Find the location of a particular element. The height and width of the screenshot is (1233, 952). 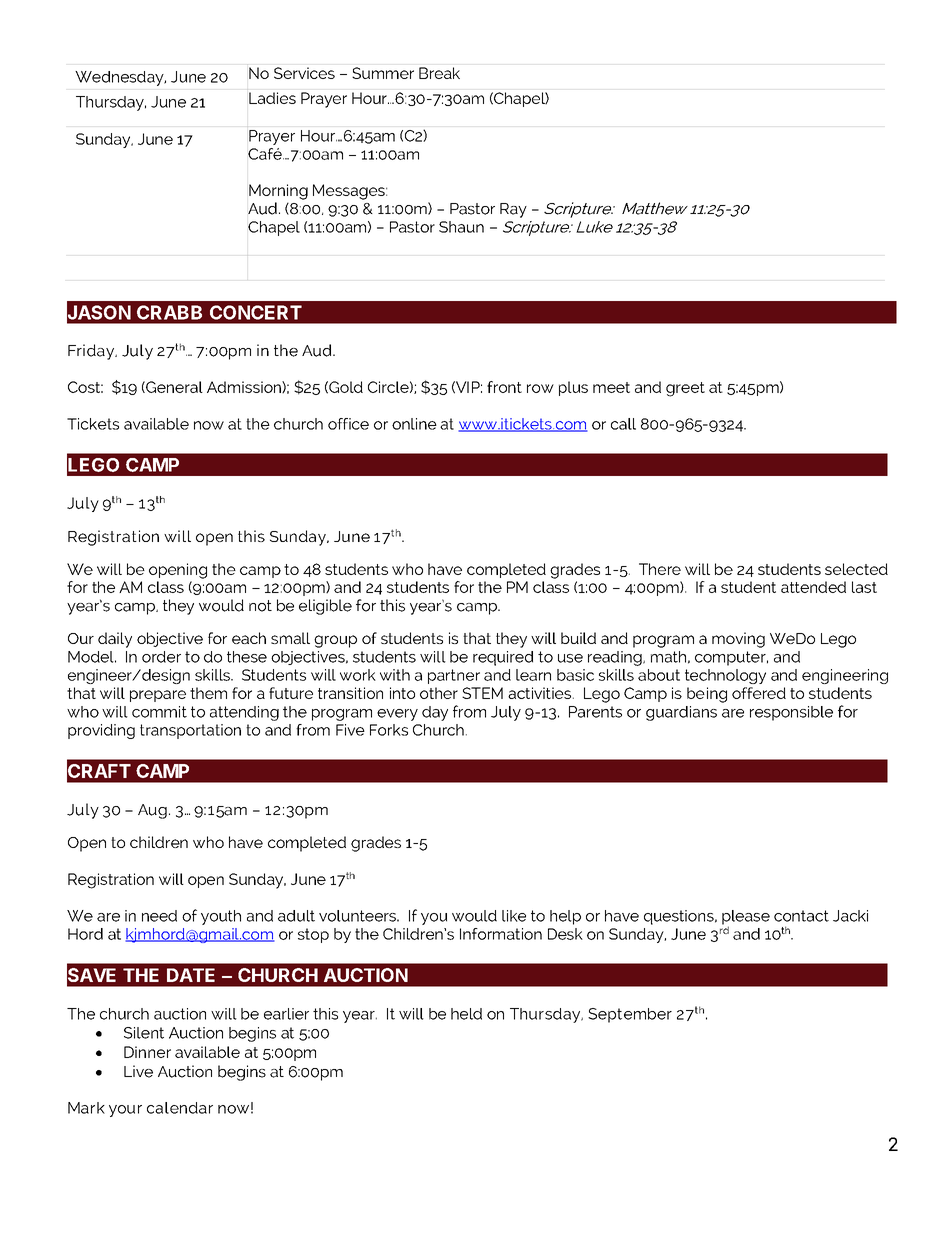

STEM is located at coordinates (482, 693).
